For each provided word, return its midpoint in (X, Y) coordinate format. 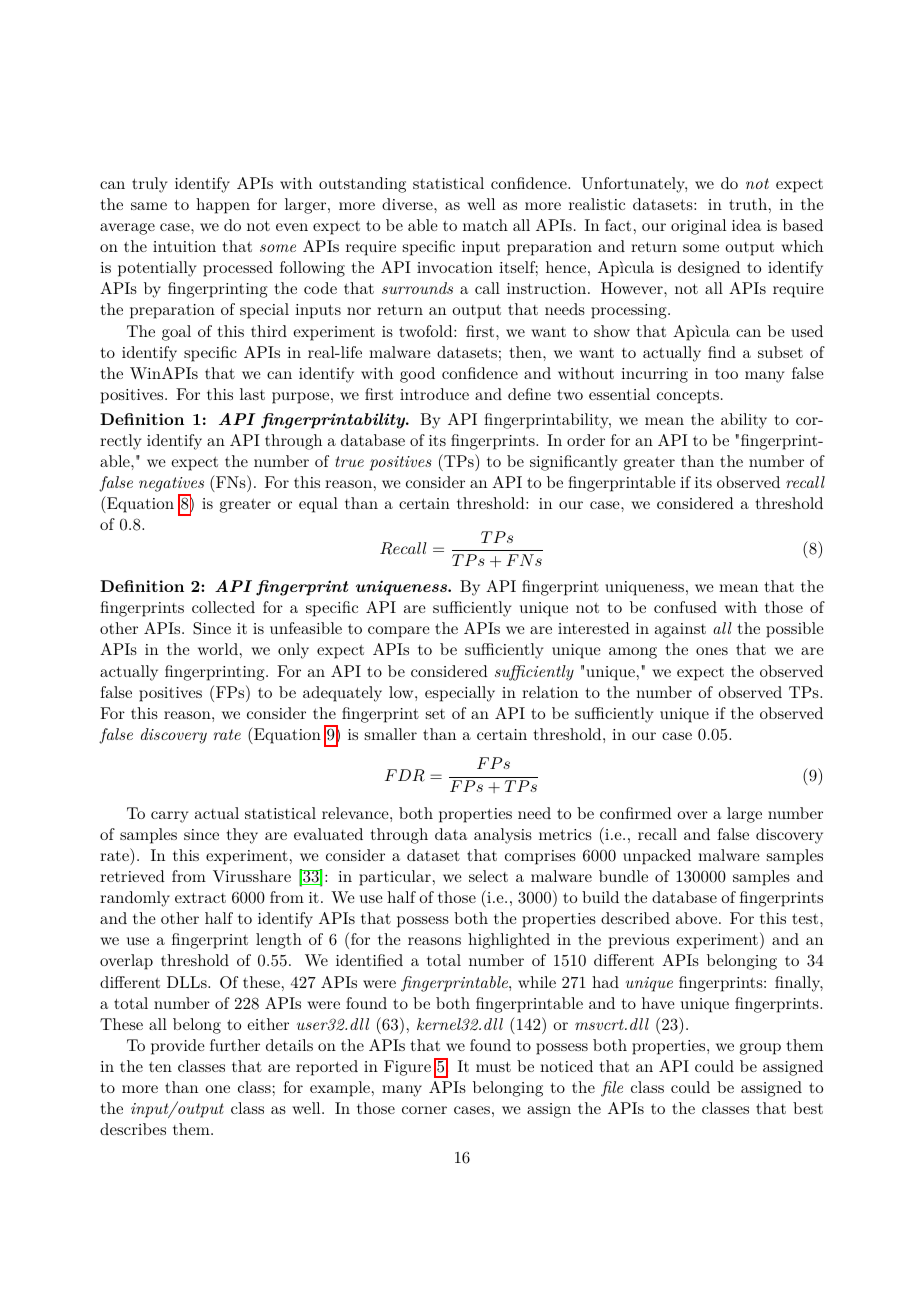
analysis (503, 836)
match (485, 225)
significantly (573, 463)
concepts (688, 397)
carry (169, 817)
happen (223, 206)
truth (748, 204)
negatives (171, 484)
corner (424, 1110)
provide (178, 1047)
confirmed (636, 813)
